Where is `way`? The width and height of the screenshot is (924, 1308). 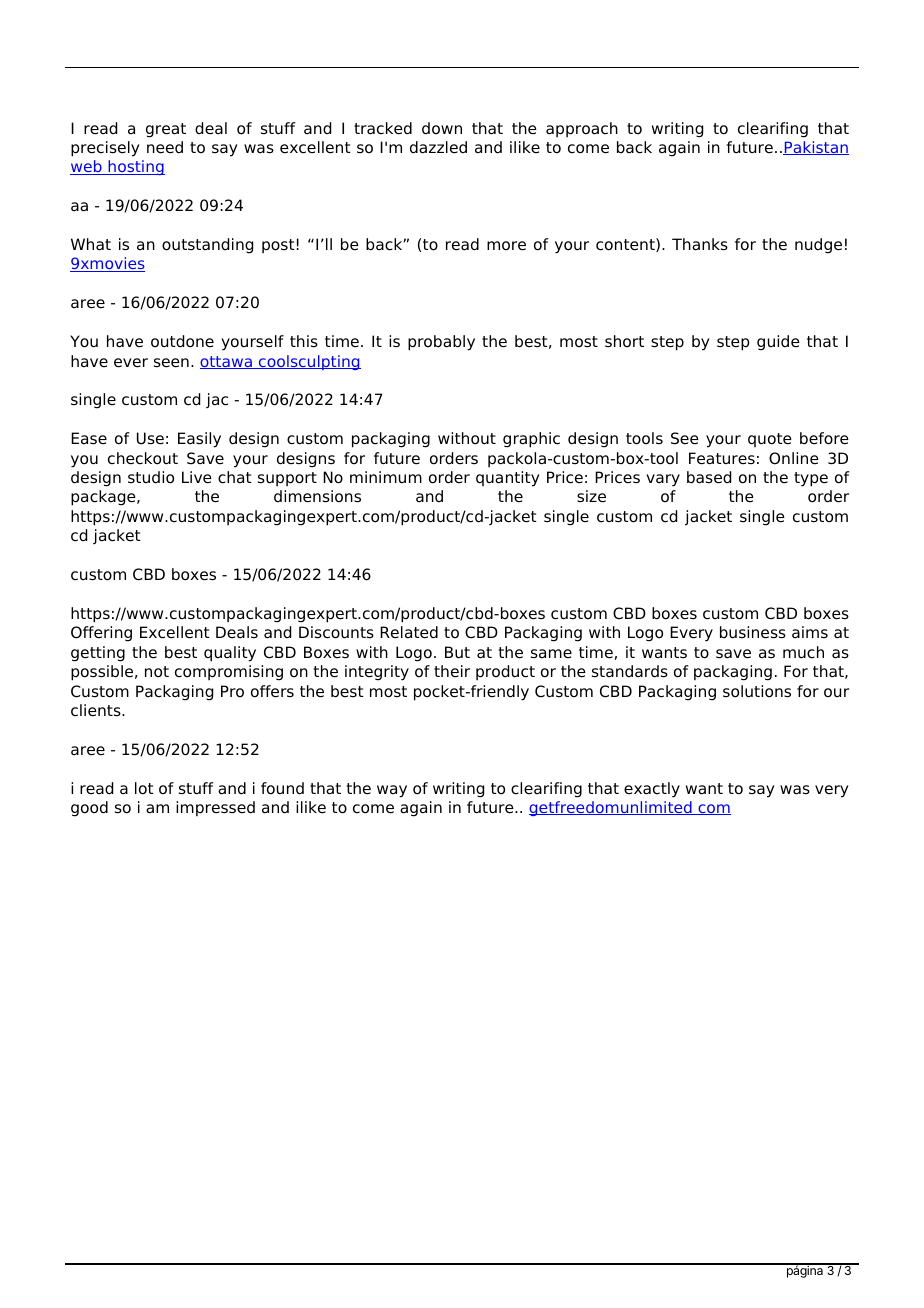
way is located at coordinates (392, 791).
